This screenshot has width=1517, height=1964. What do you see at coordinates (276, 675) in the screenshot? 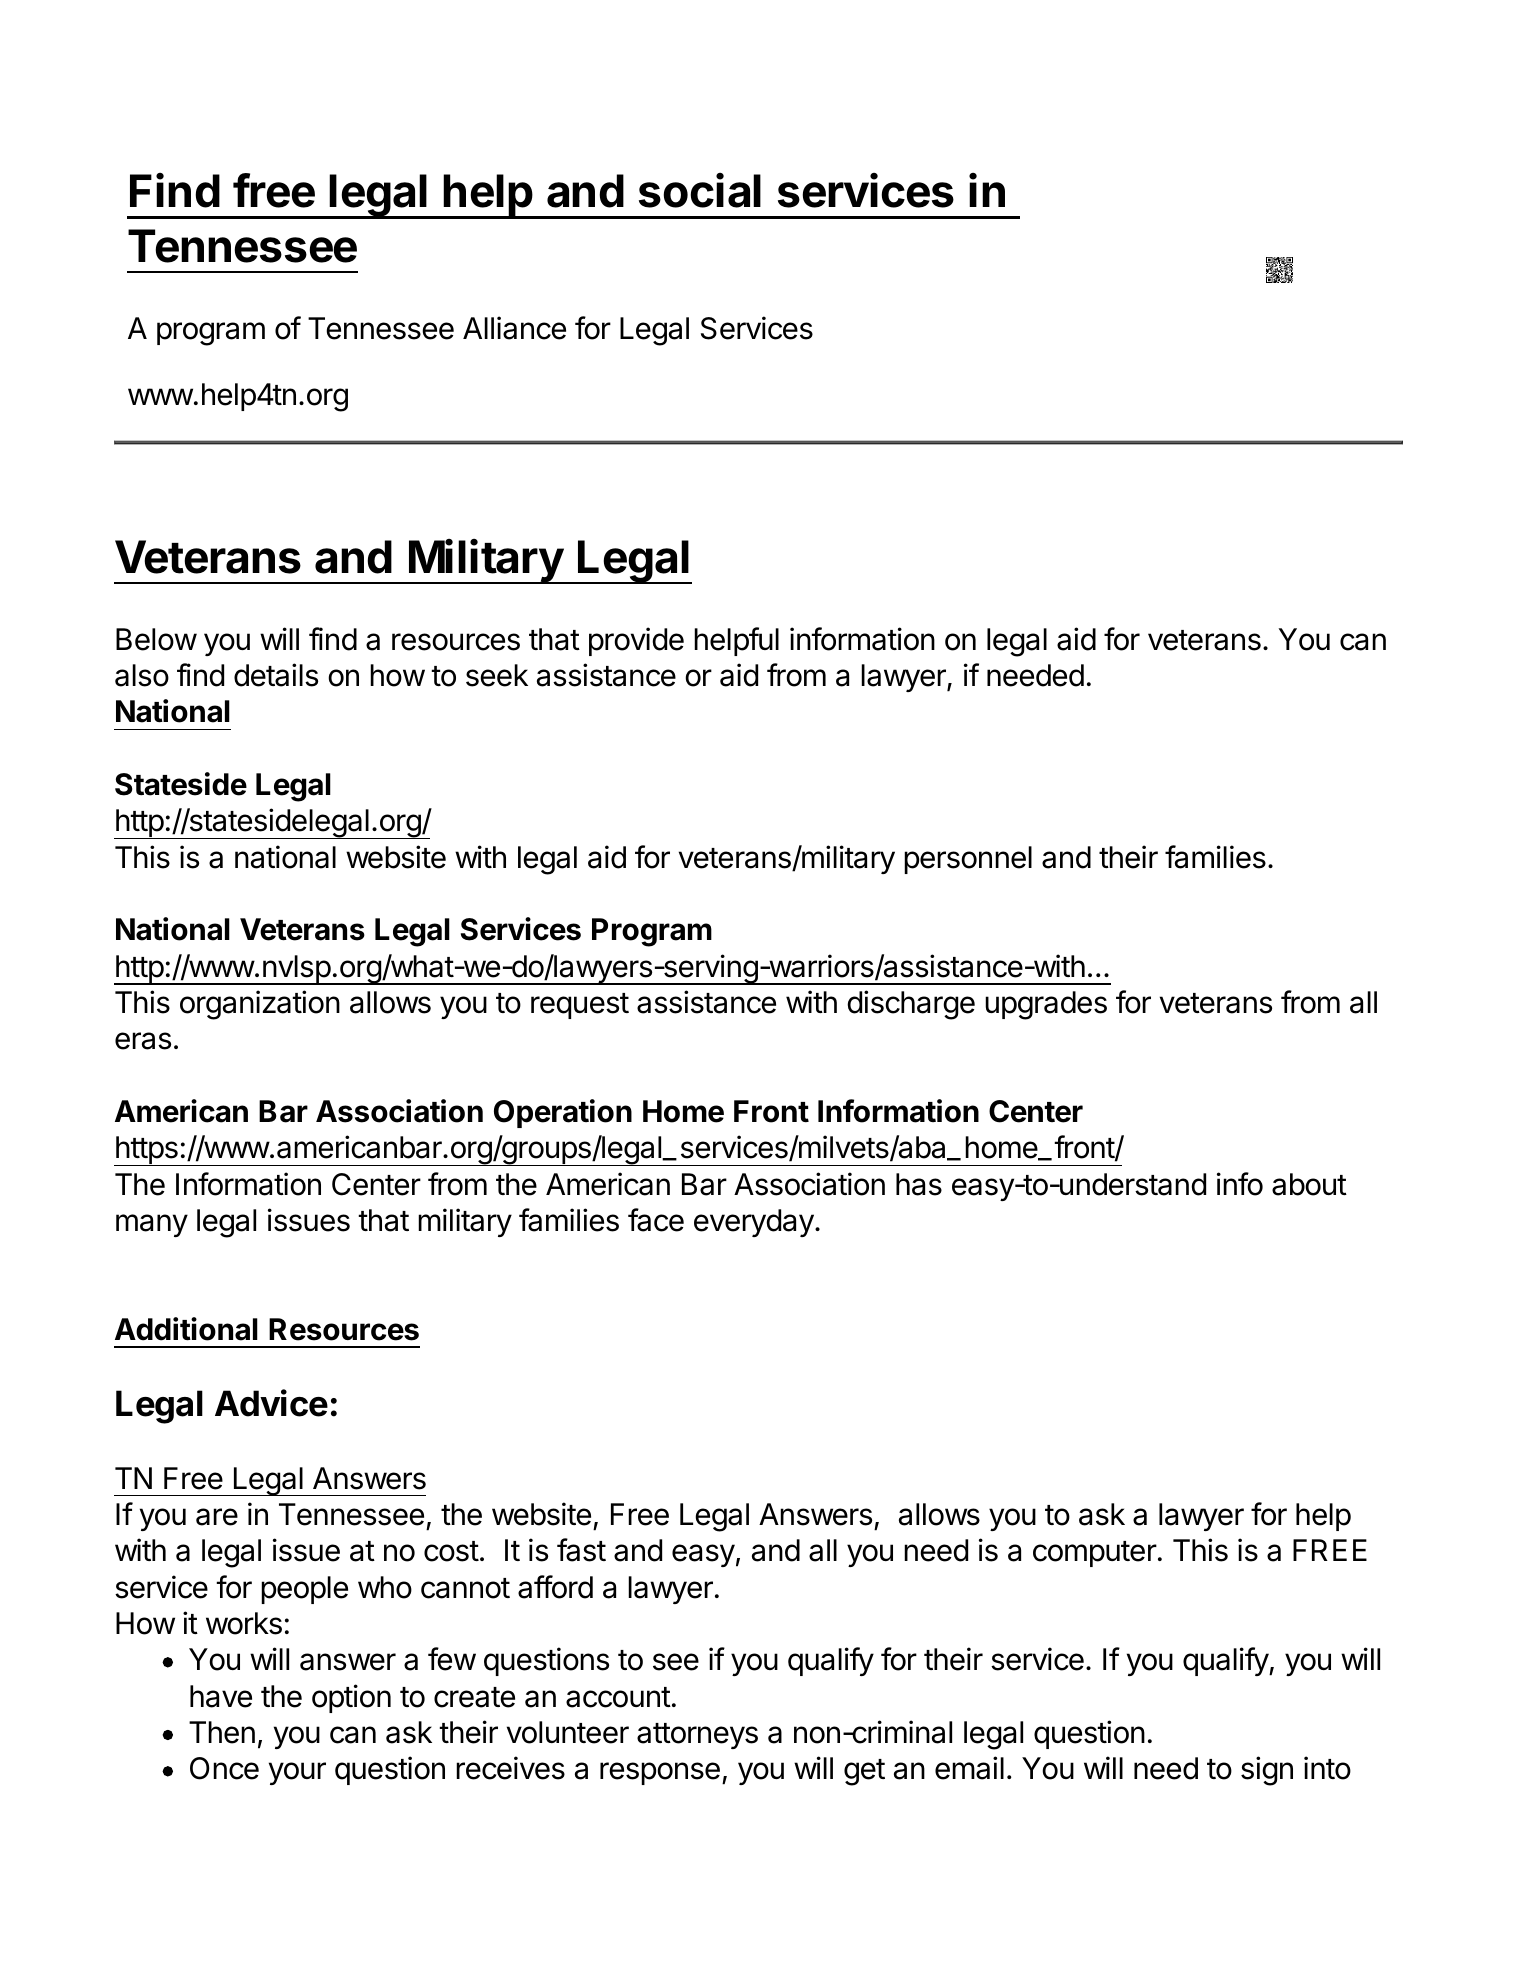
I see `details` at bounding box center [276, 675].
